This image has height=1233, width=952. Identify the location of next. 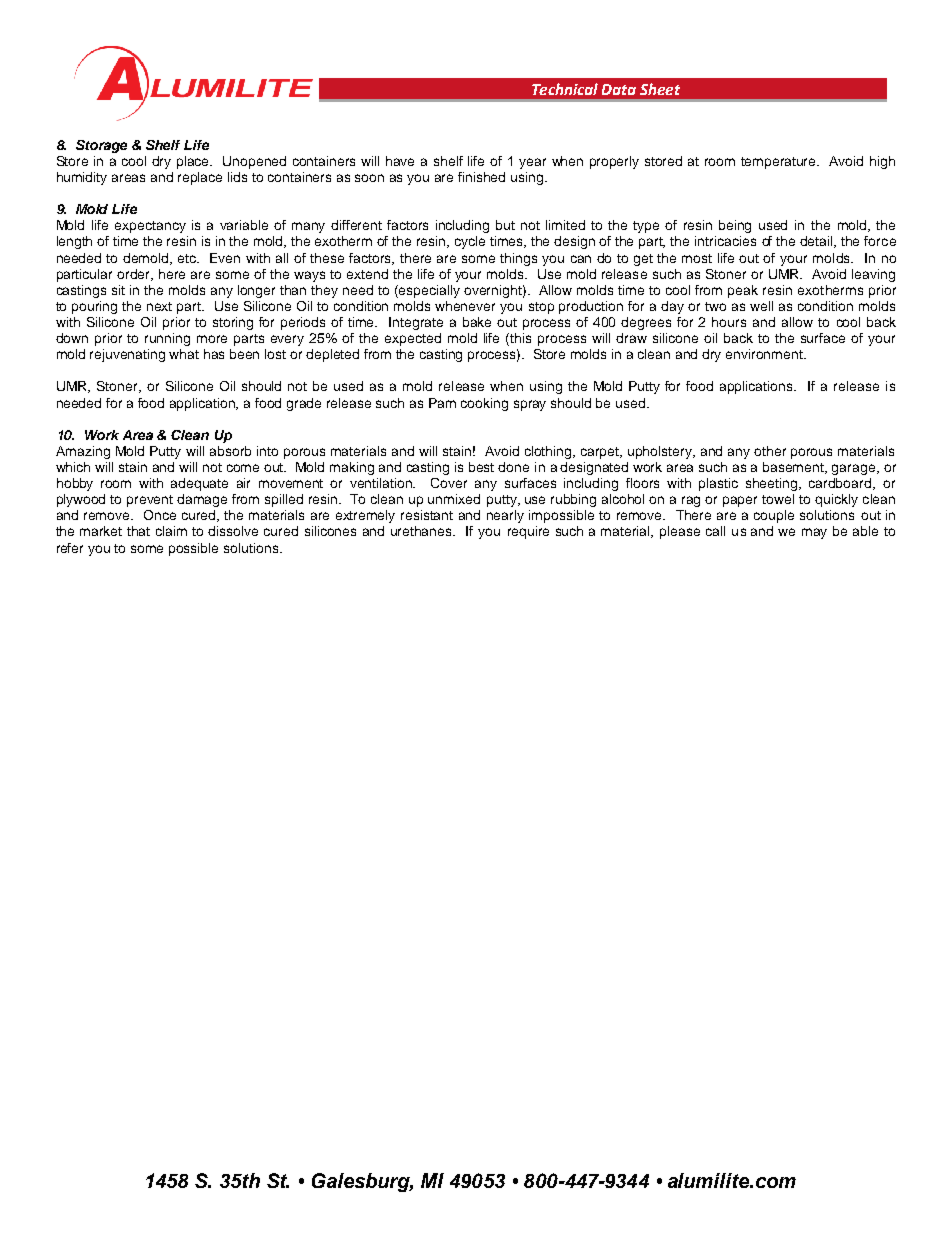
(159, 306).
